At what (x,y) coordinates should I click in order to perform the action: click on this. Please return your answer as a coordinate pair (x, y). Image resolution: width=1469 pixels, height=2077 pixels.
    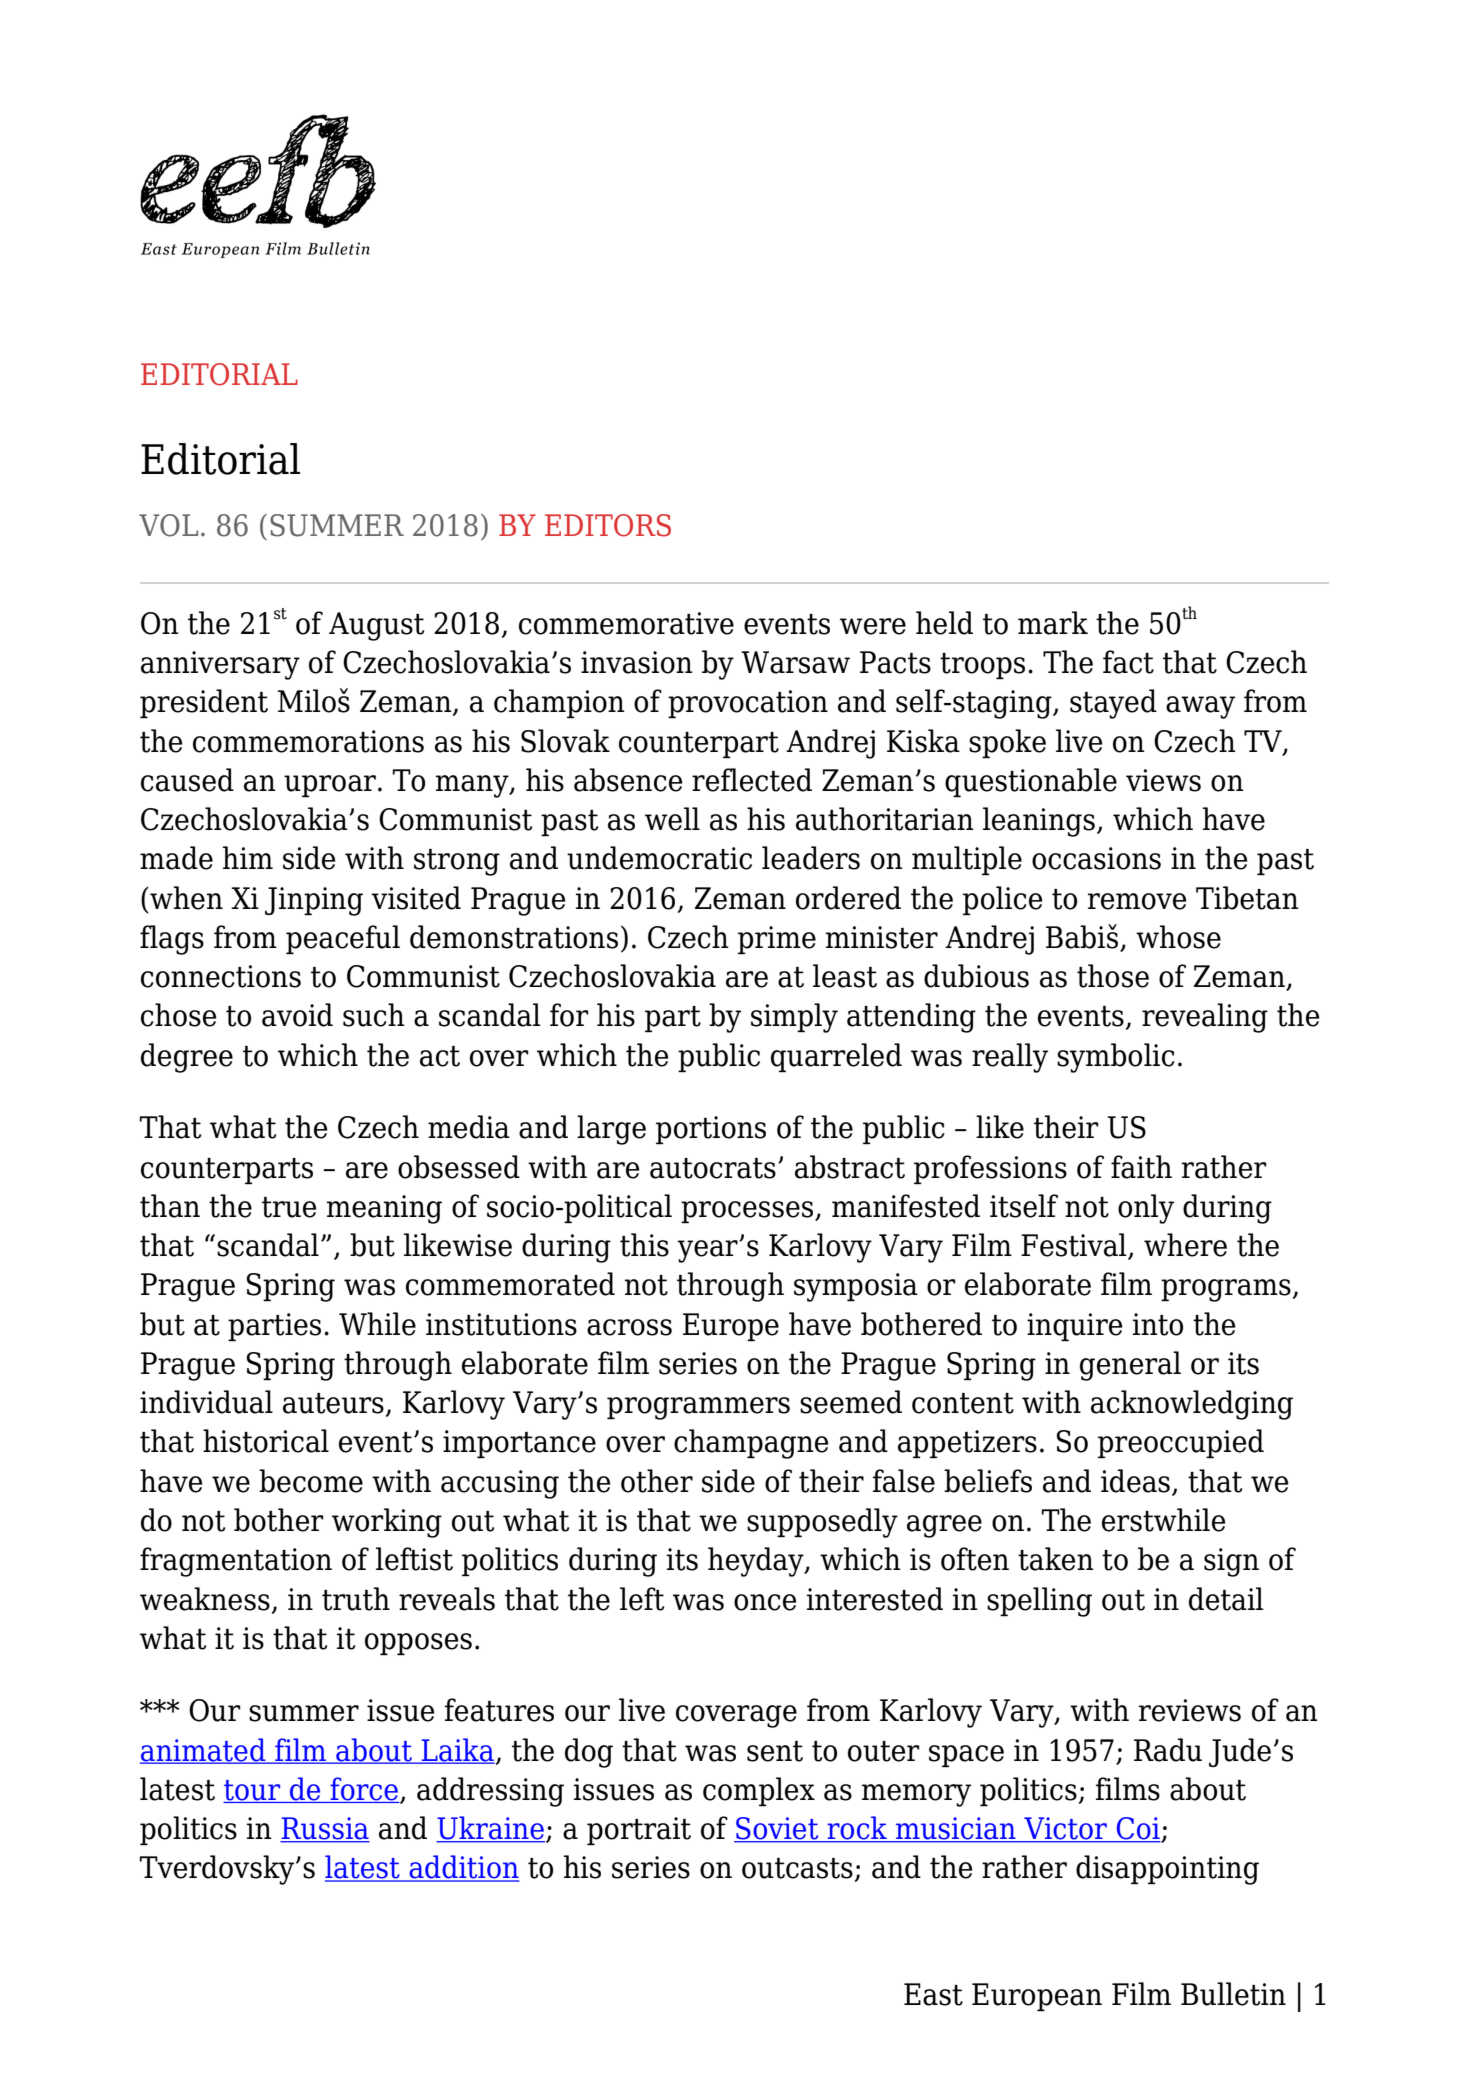
    Looking at the image, I should click on (644, 1245).
